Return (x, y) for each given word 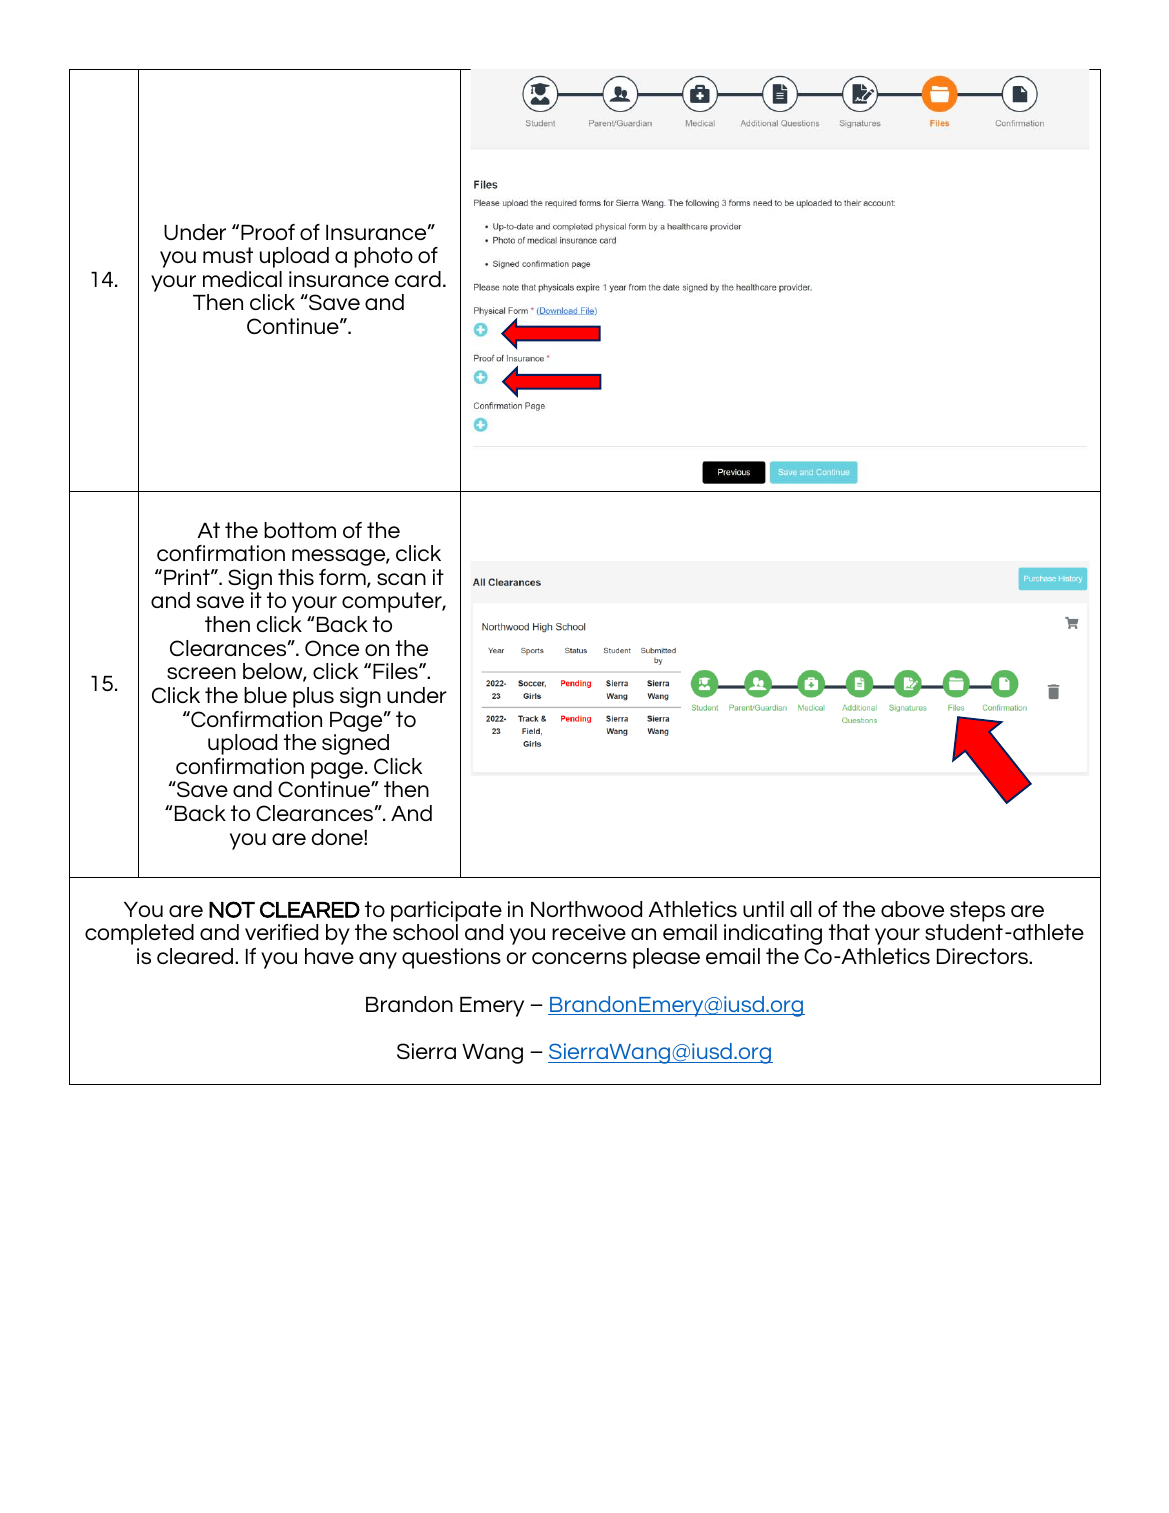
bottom (300, 530)
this (296, 577)
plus (313, 697)
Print (188, 577)
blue (265, 695)
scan (401, 579)
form (343, 578)
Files (396, 671)
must (228, 255)
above (912, 909)
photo (383, 257)
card (418, 279)
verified (281, 932)
